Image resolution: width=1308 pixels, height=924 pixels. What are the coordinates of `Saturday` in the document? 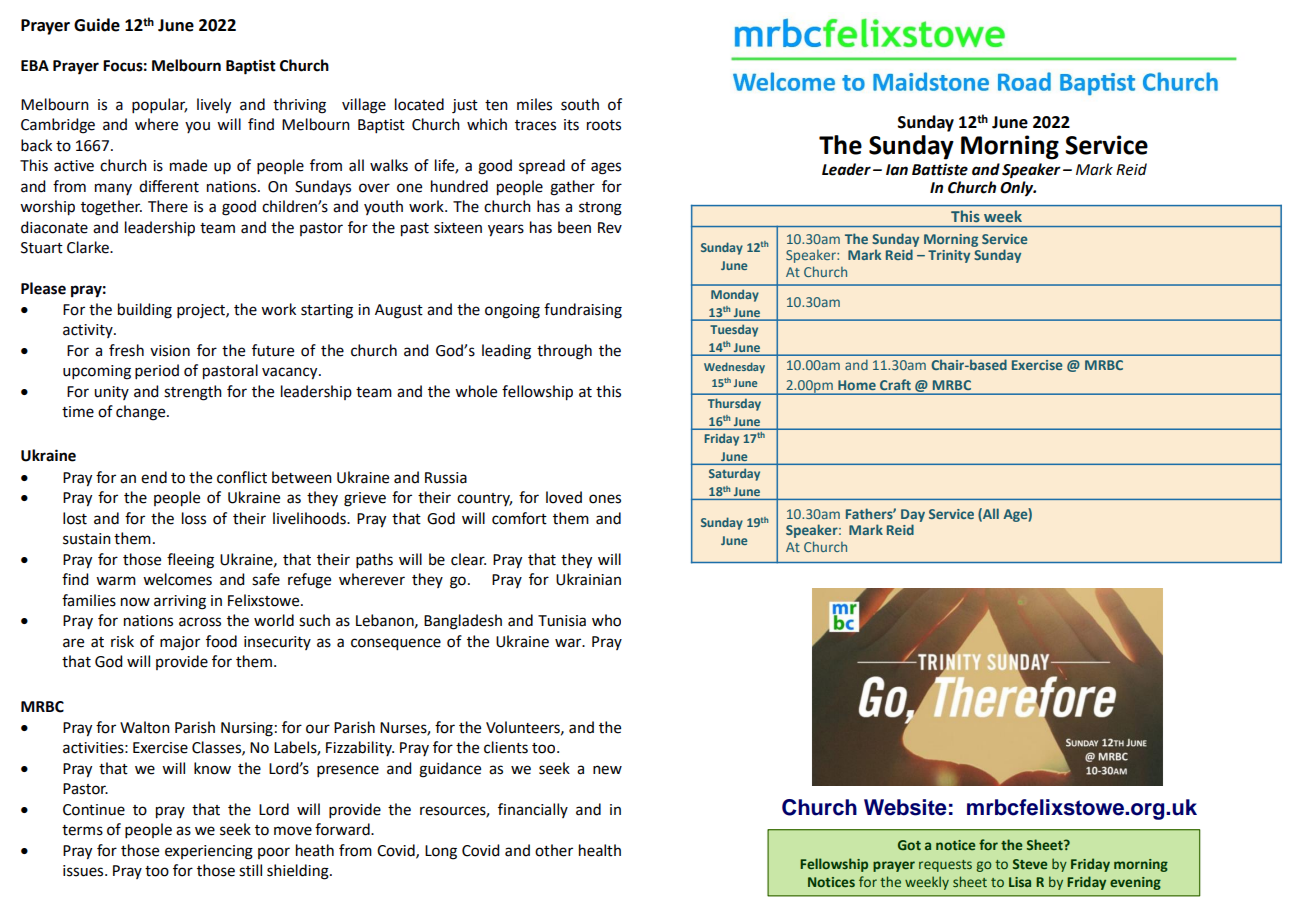 It's located at (734, 475).
